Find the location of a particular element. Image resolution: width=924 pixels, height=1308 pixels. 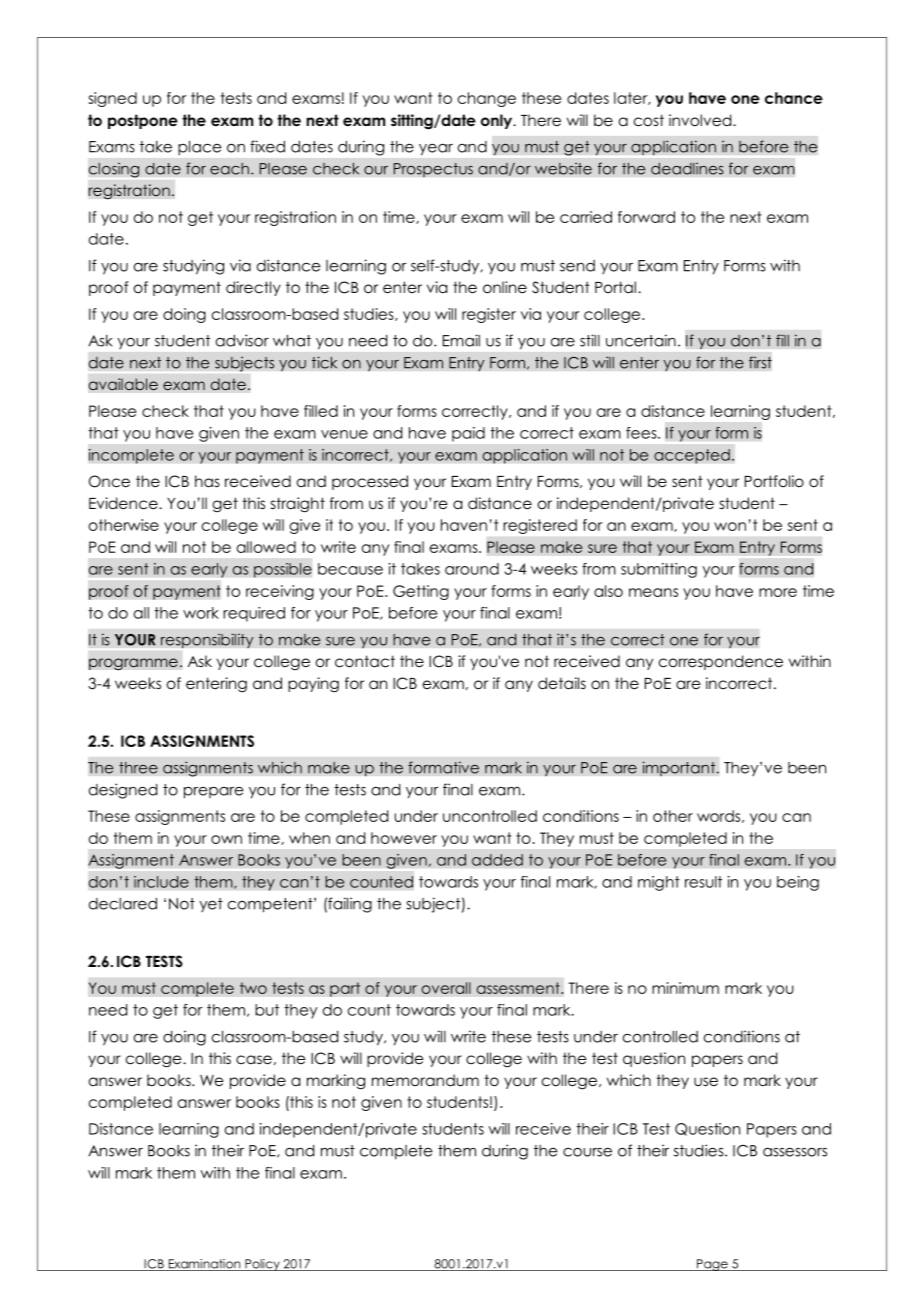

result is located at coordinates (703, 882).
